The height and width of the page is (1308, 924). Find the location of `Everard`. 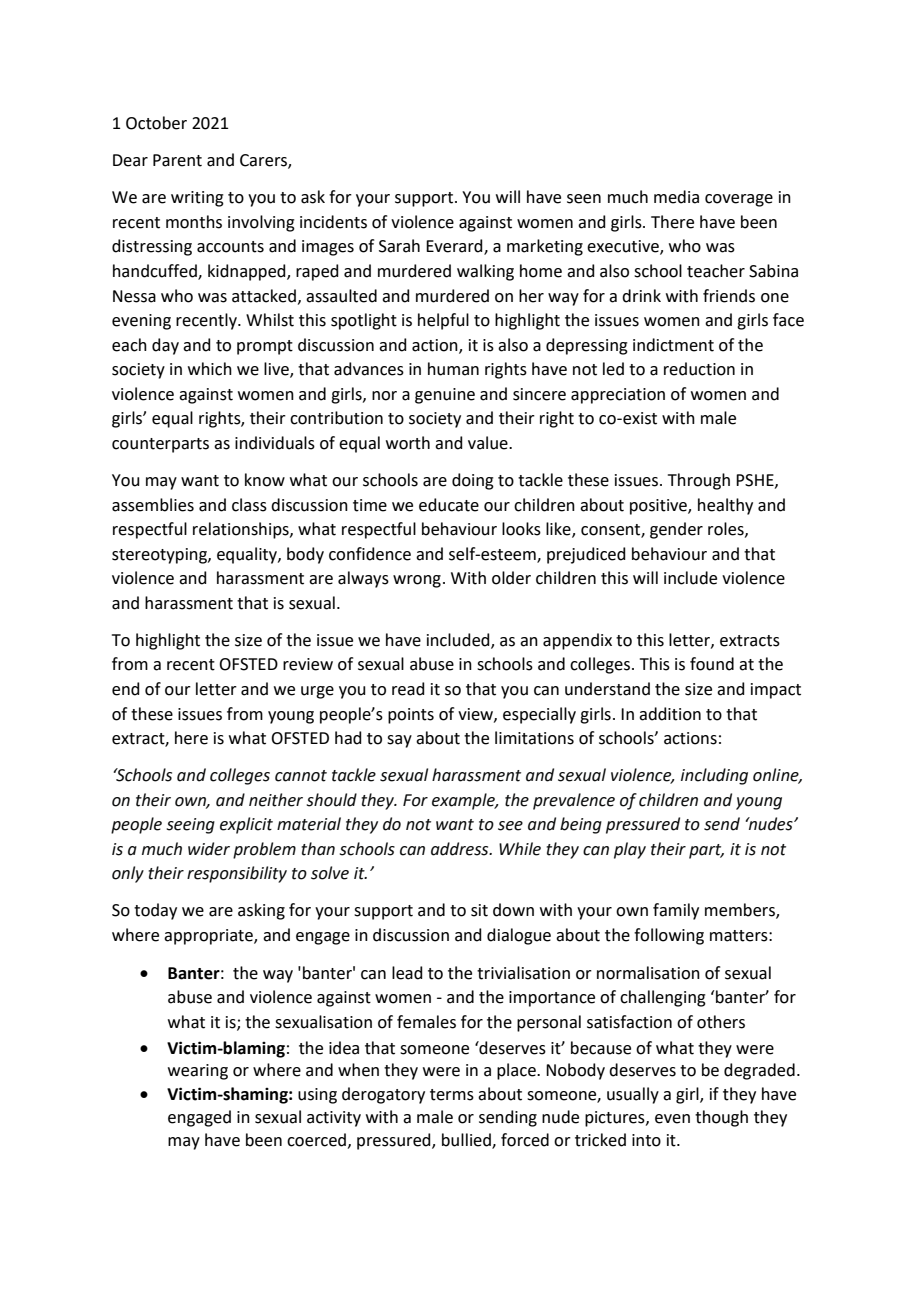

Everard is located at coordinates (455, 247).
